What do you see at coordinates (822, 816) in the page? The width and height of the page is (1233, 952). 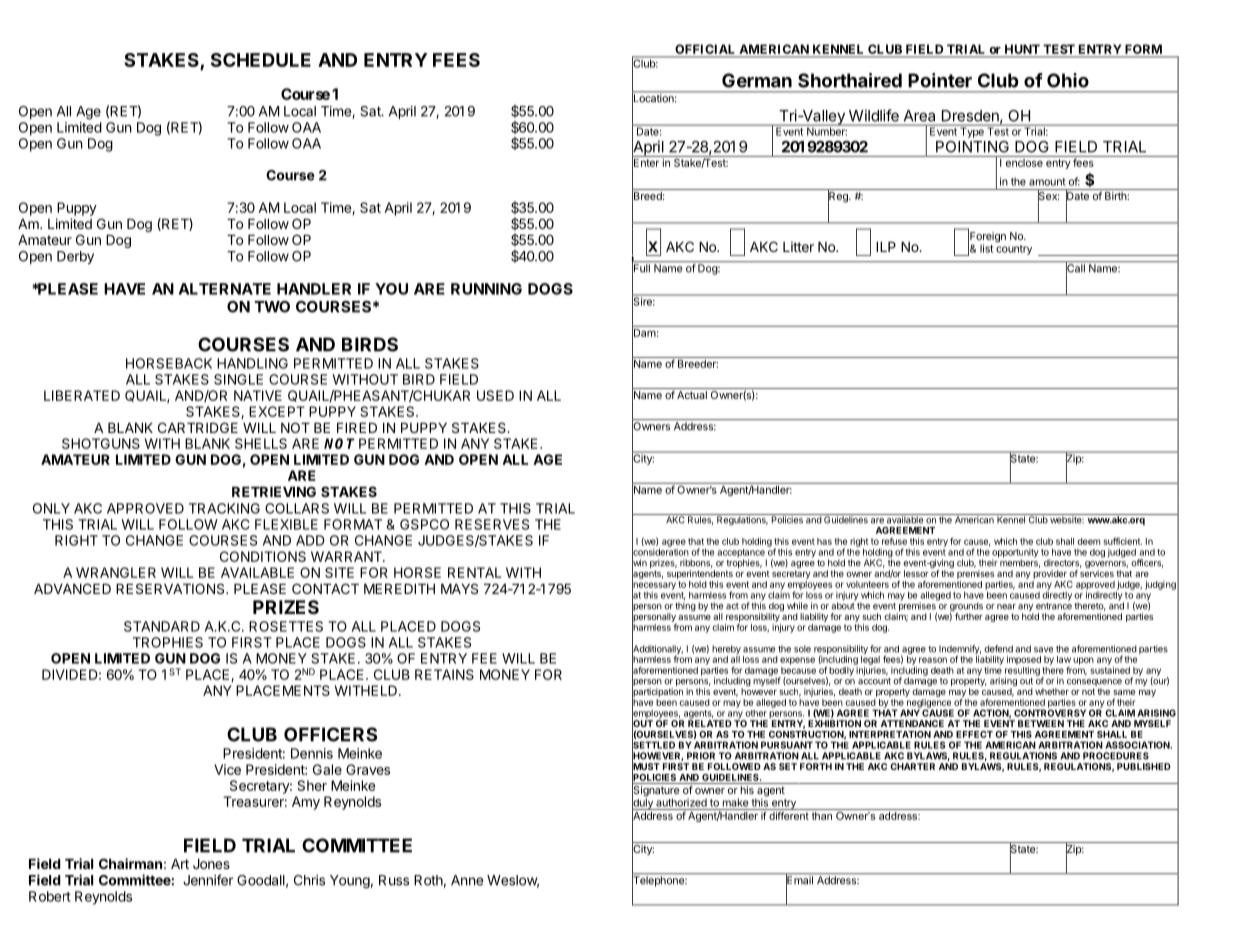 I see `than` at bounding box center [822, 816].
